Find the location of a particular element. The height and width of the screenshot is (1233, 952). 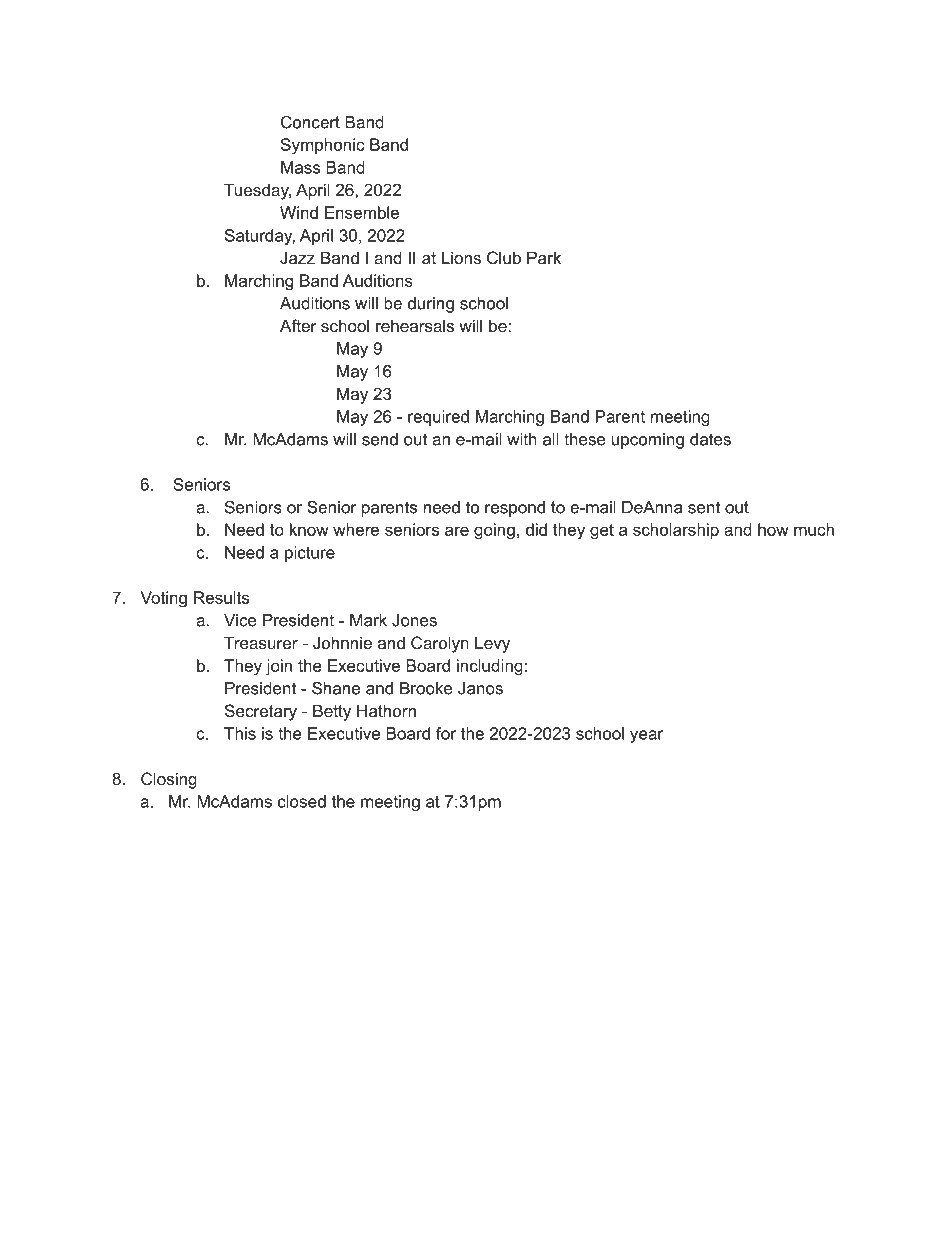

Park is located at coordinates (544, 257).
